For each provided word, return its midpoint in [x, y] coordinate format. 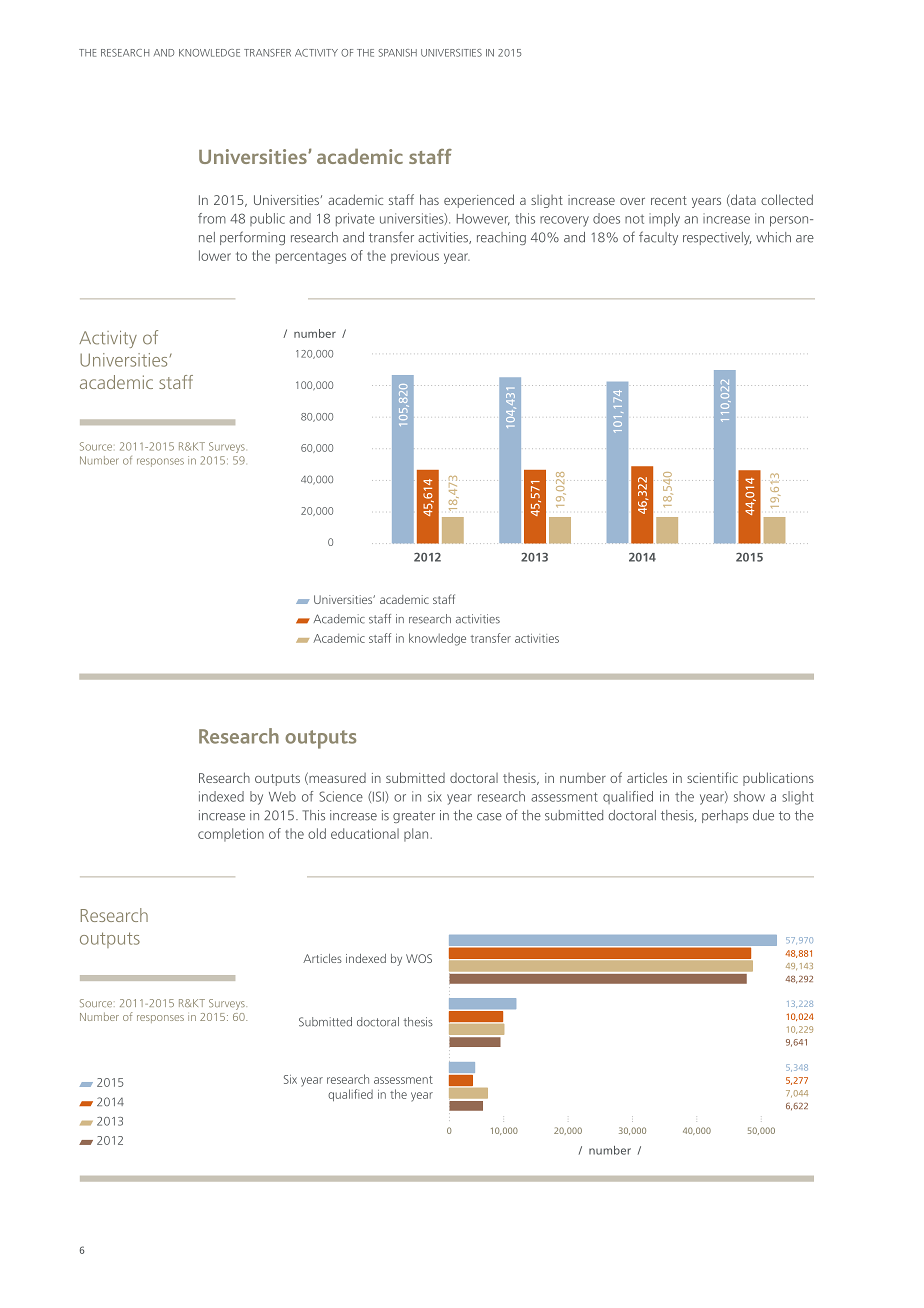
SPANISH [397, 53]
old [317, 833]
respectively [717, 238]
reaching [501, 238]
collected [787, 199]
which [773, 237]
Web [282, 796]
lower [215, 255]
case [489, 817]
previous [415, 257]
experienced [479, 201]
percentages [311, 258]
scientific [712, 777]
